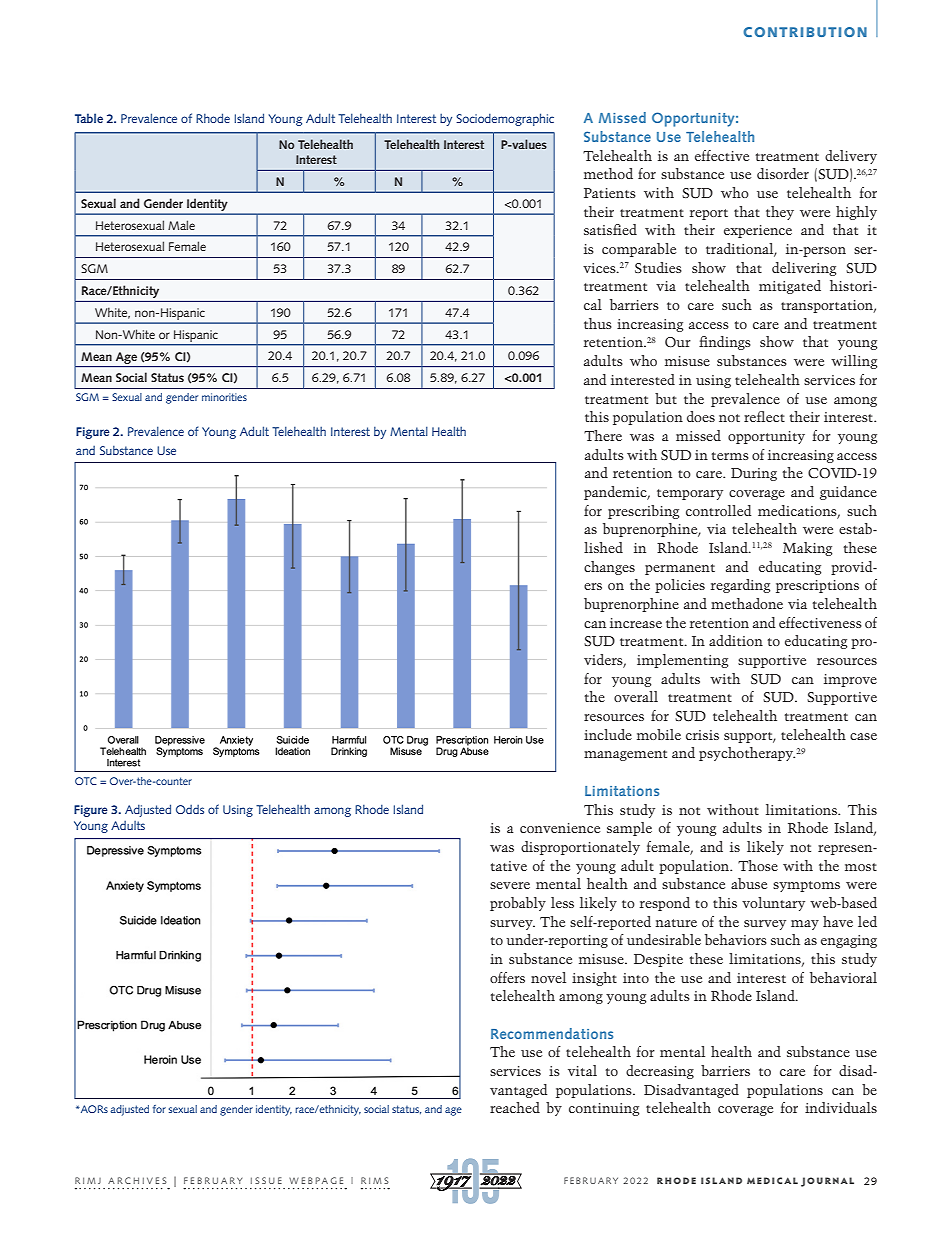 The height and width of the screenshot is (1233, 952). Describe the element at coordinates (783, 173) in the screenshot. I see `disorder` at that location.
